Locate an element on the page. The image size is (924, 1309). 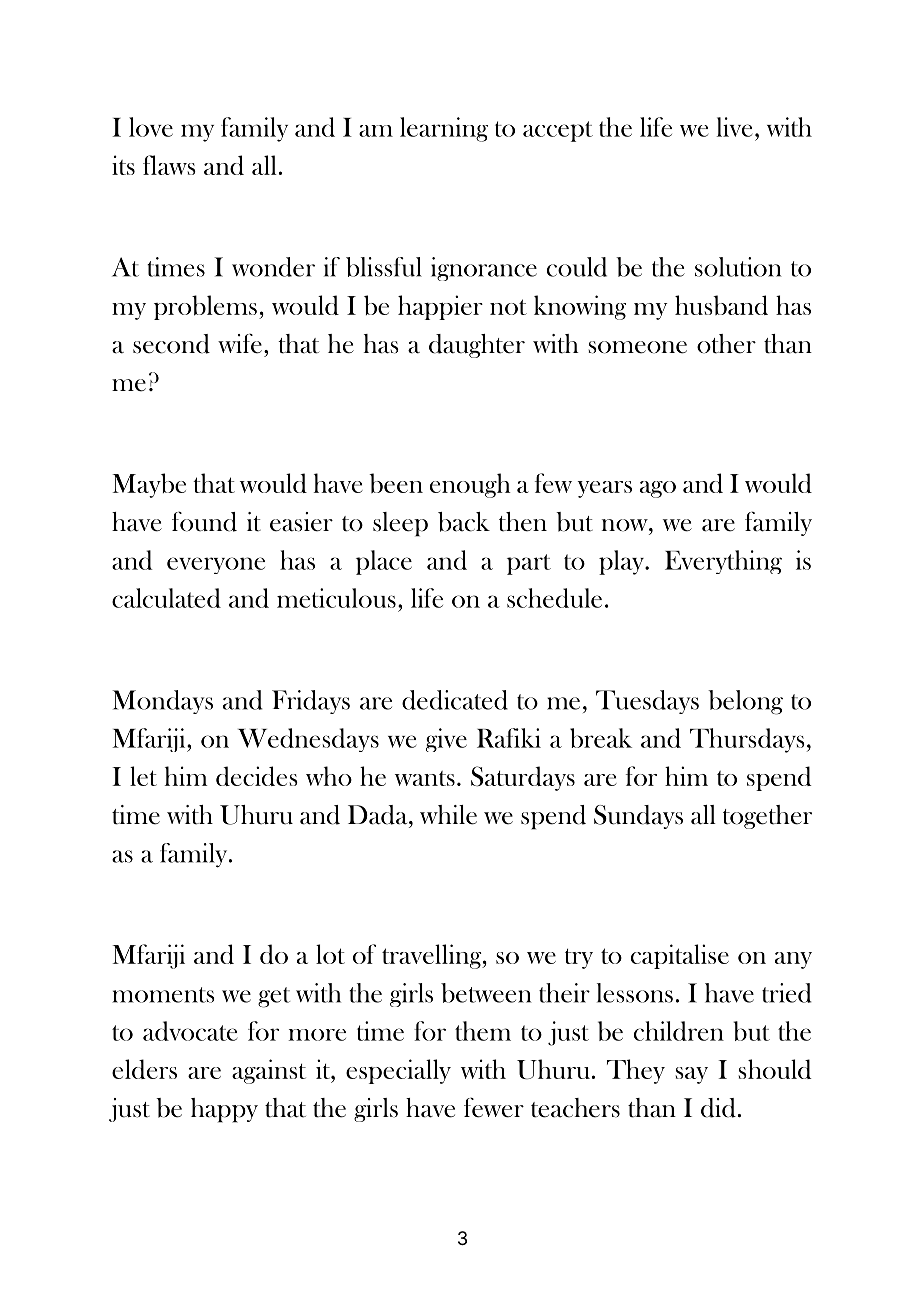
happy is located at coordinates (224, 1110).
